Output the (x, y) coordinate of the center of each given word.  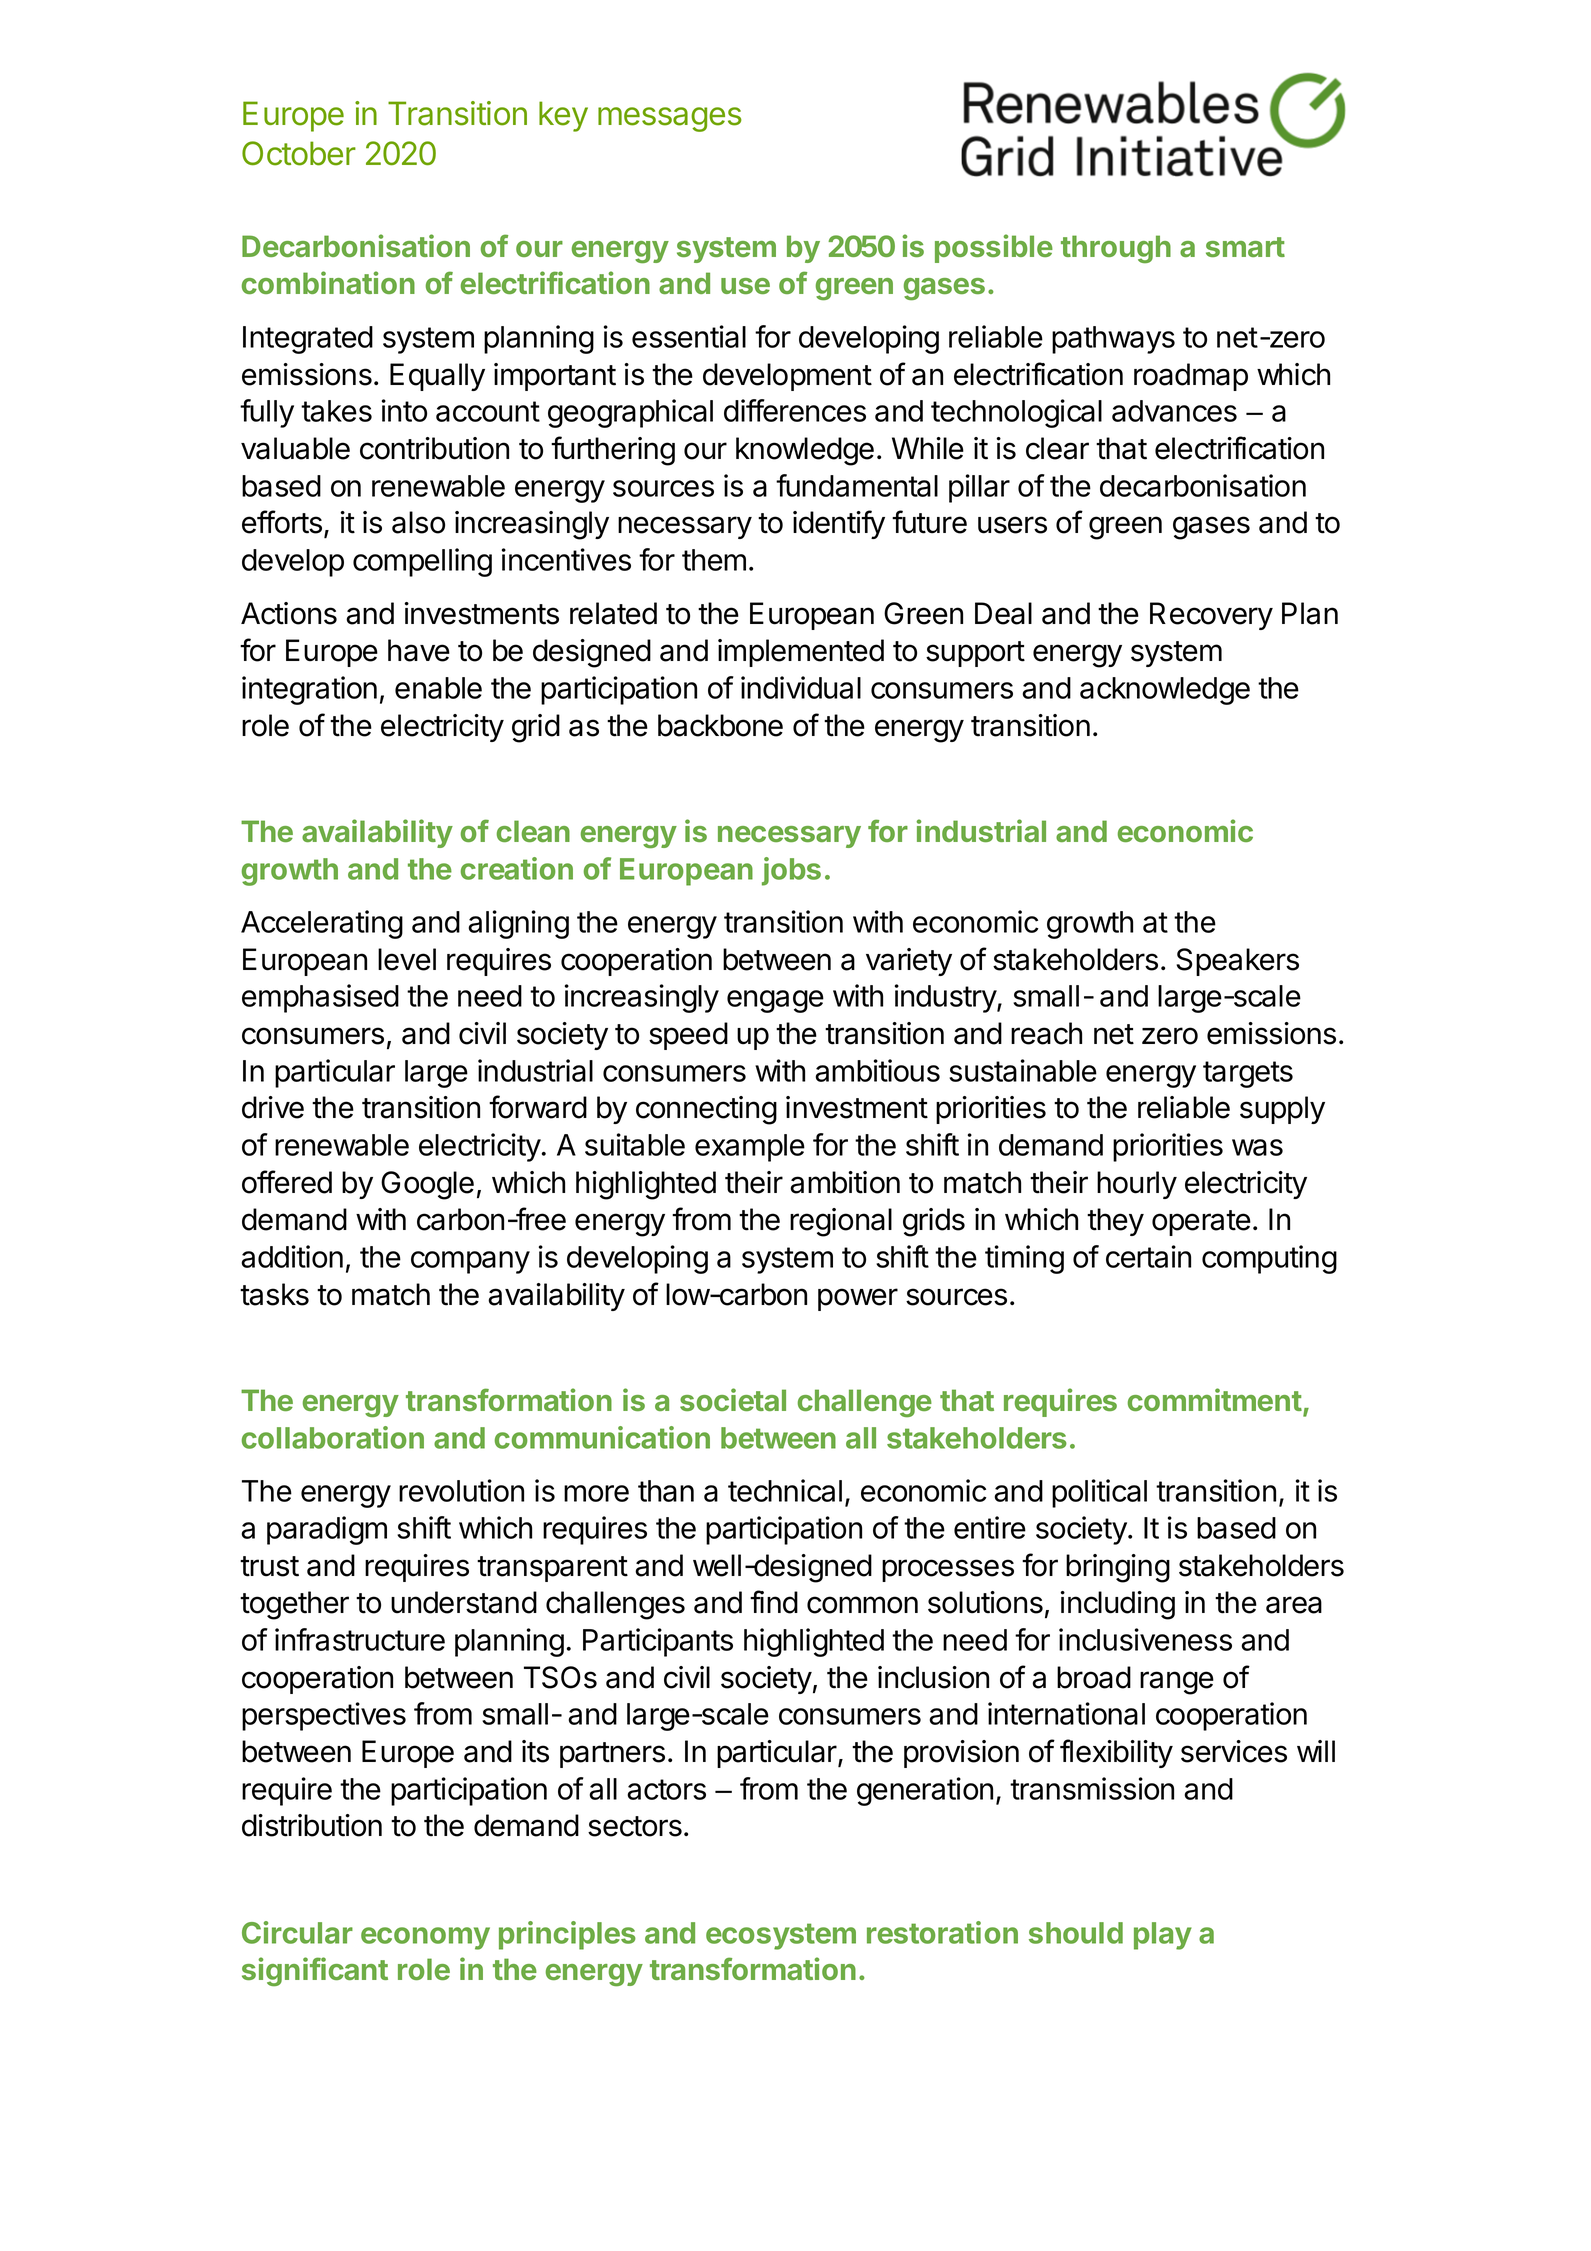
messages (670, 119)
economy (425, 1938)
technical (785, 1490)
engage (775, 1001)
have (419, 650)
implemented (801, 653)
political (1099, 1493)
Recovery (1211, 616)
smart (1245, 247)
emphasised (320, 998)
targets (1248, 1074)
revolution (461, 1490)
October (299, 153)
